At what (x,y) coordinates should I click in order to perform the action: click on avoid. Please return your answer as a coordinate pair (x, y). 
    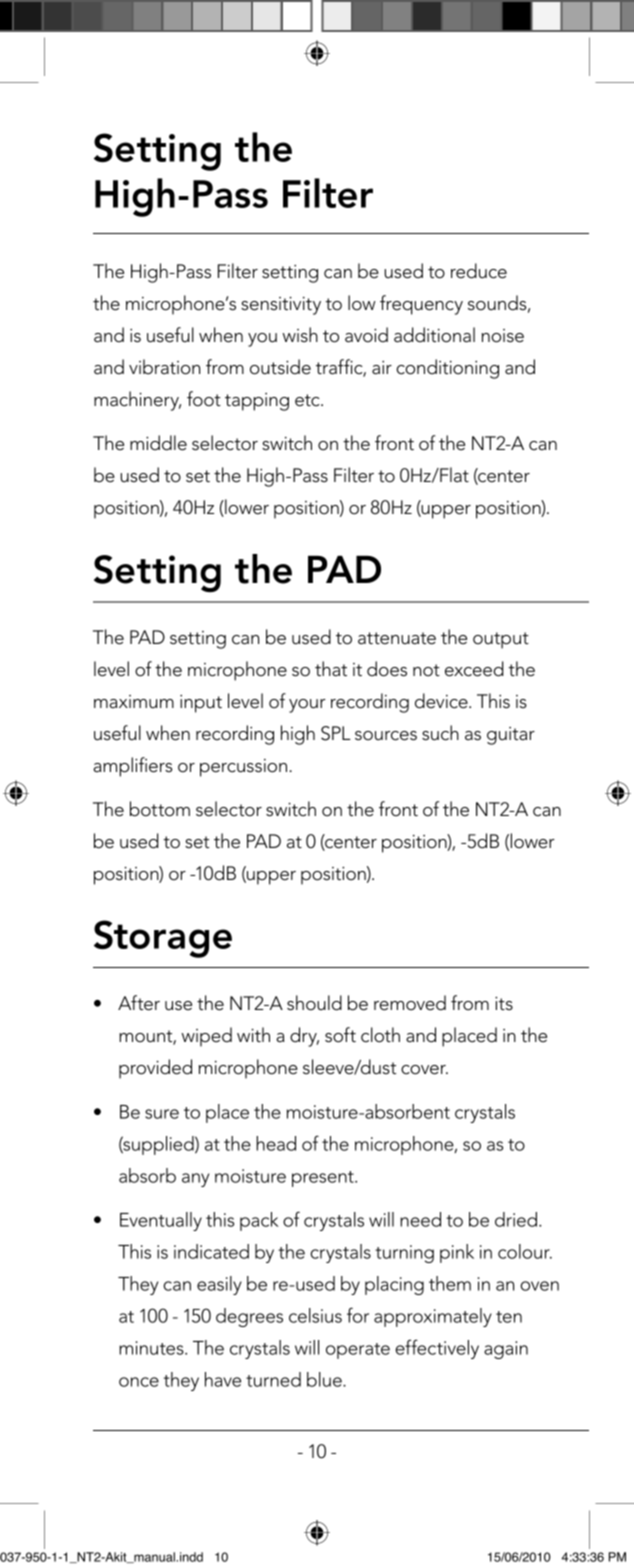
    Looking at the image, I should click on (366, 335).
